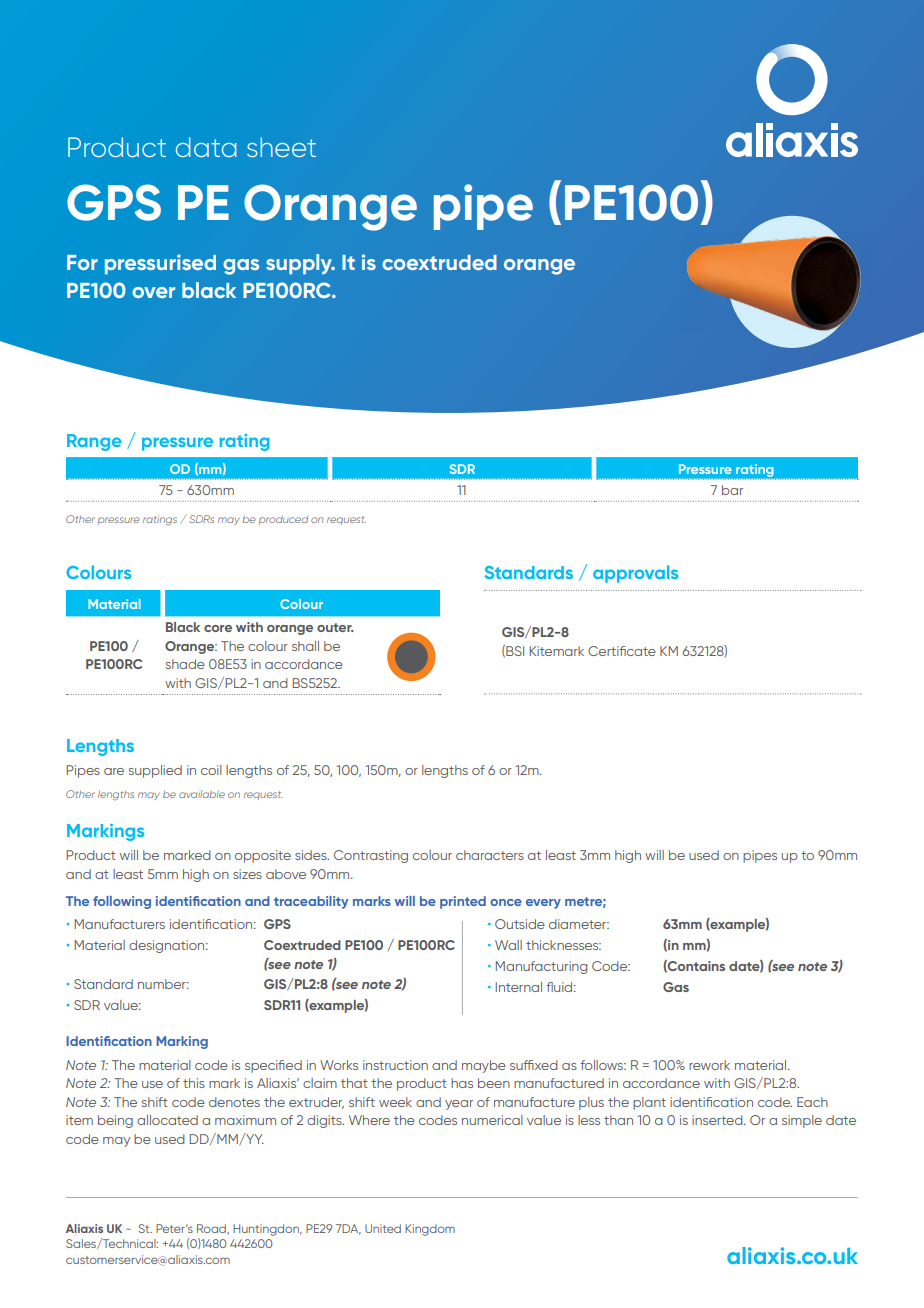 The width and height of the screenshot is (924, 1308). I want to click on bar, so click(732, 490).
